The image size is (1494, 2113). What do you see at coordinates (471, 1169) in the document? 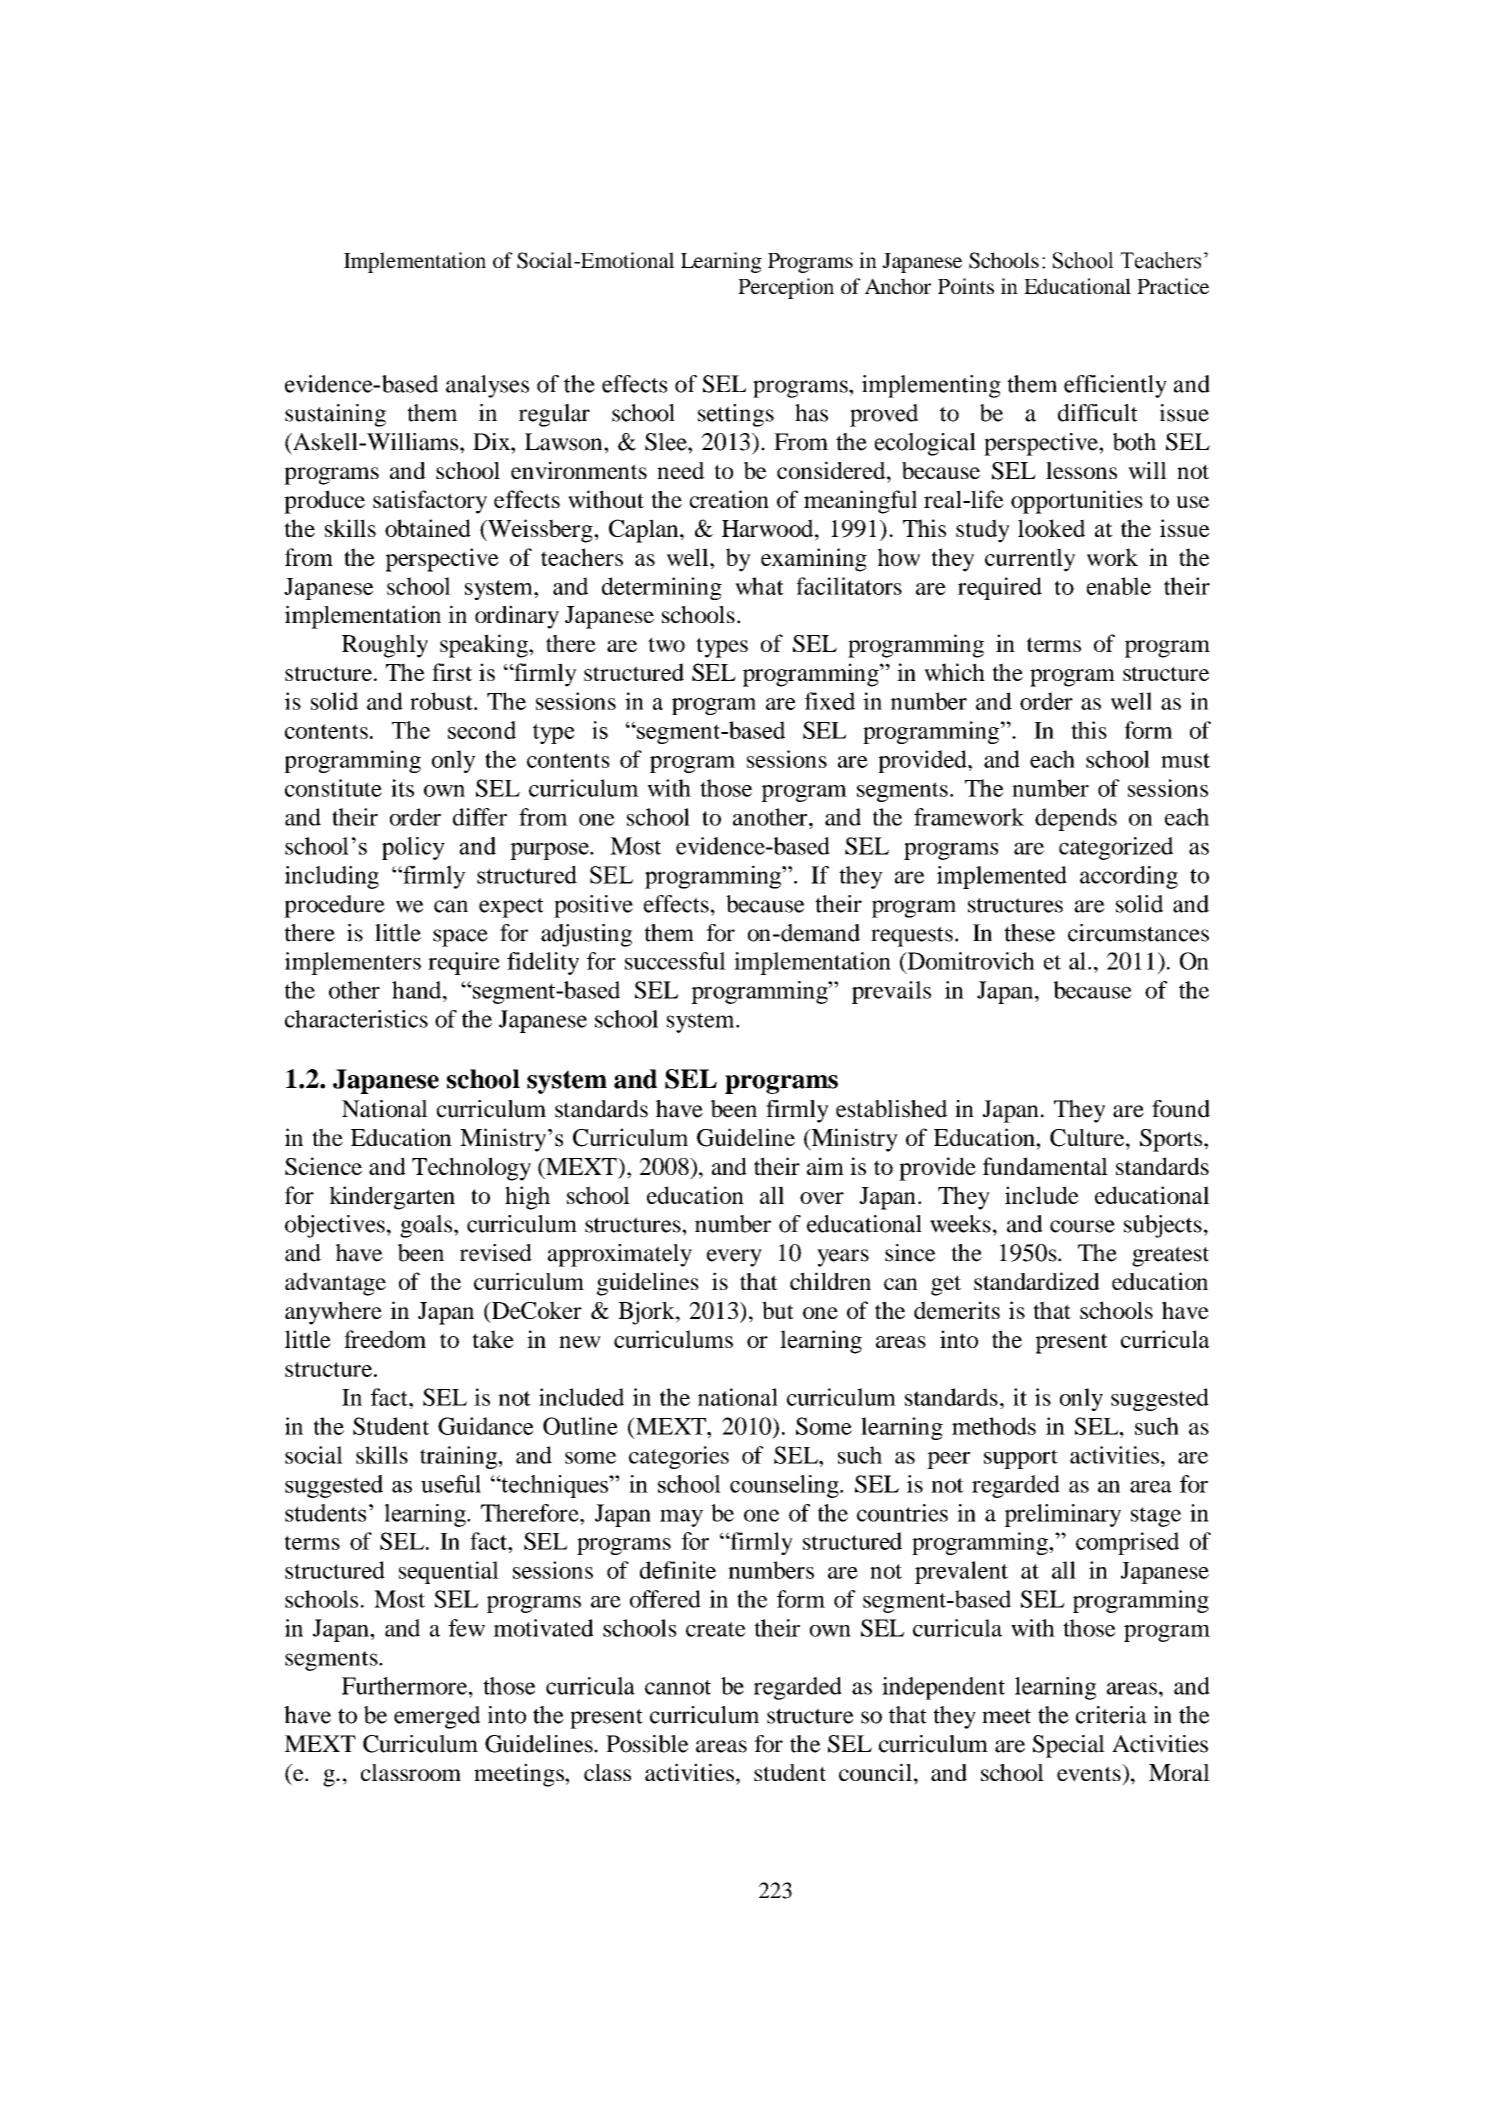
I see `Technology` at bounding box center [471, 1169].
